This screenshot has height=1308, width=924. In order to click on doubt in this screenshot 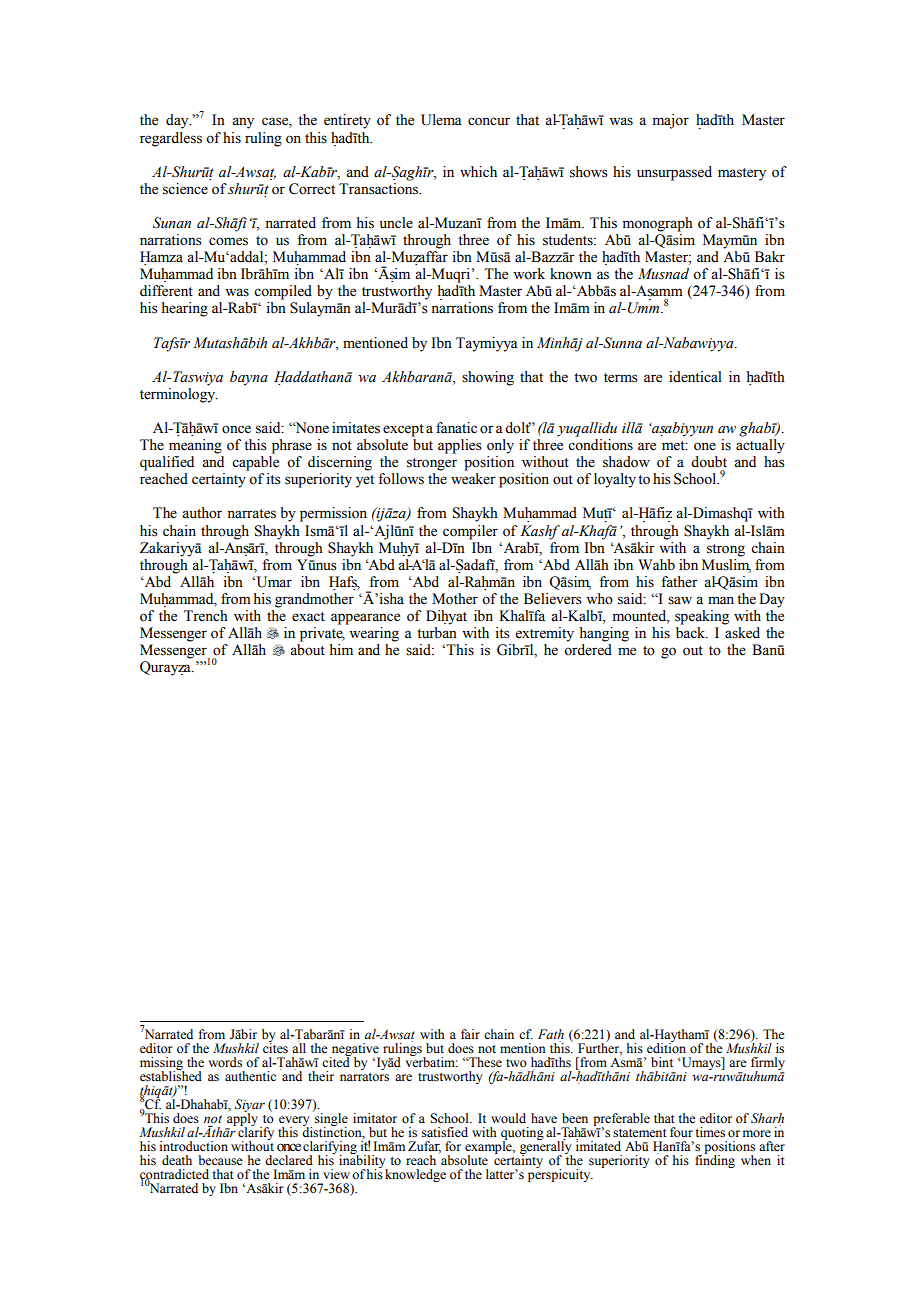, I will do `click(709, 462)`.
